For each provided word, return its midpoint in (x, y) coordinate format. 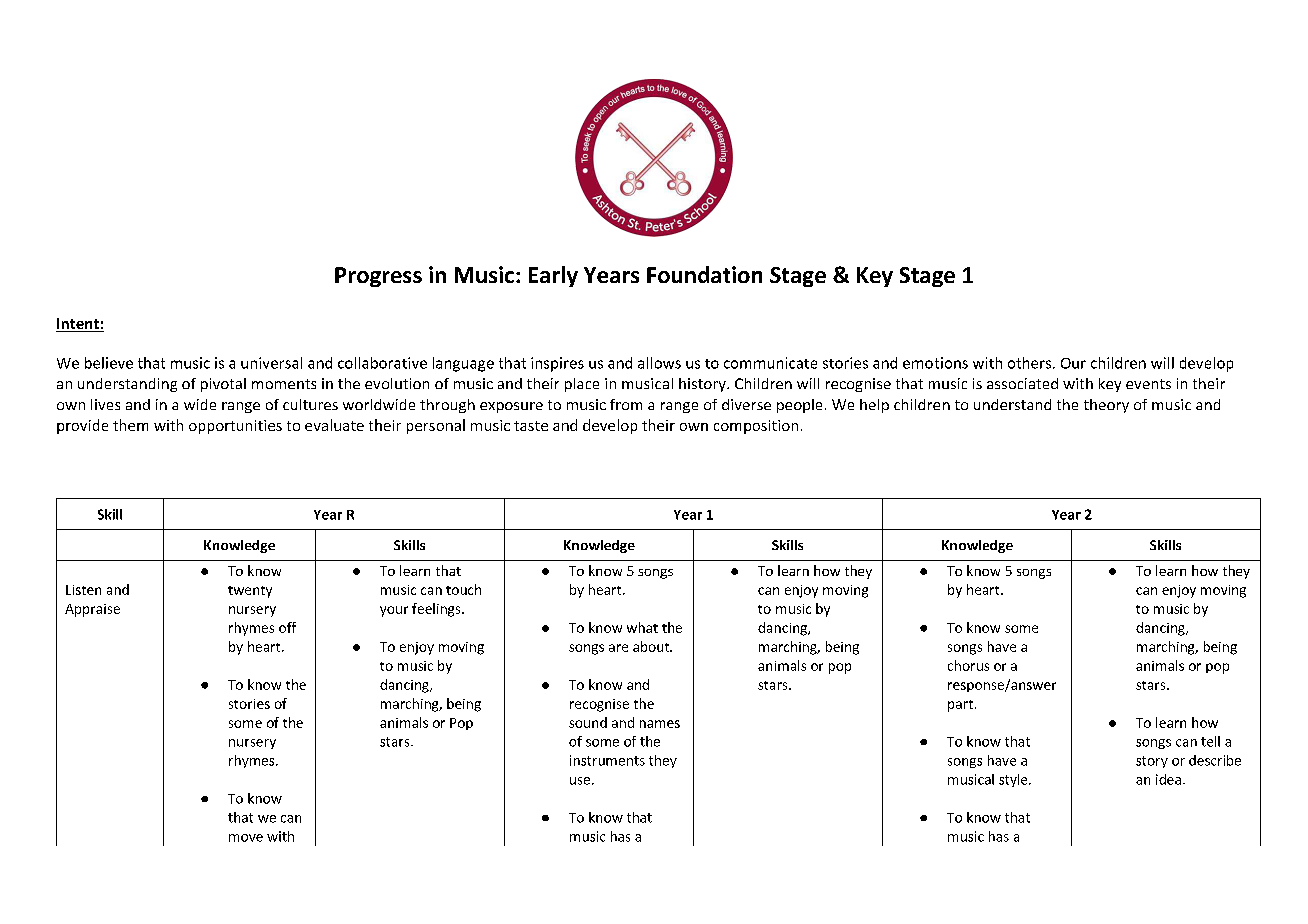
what (642, 627)
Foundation (704, 274)
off (287, 627)
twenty (250, 592)
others (1029, 363)
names (660, 724)
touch (463, 589)
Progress (378, 277)
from (626, 404)
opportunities (235, 427)
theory (1106, 406)
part (960, 706)
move (246, 838)
